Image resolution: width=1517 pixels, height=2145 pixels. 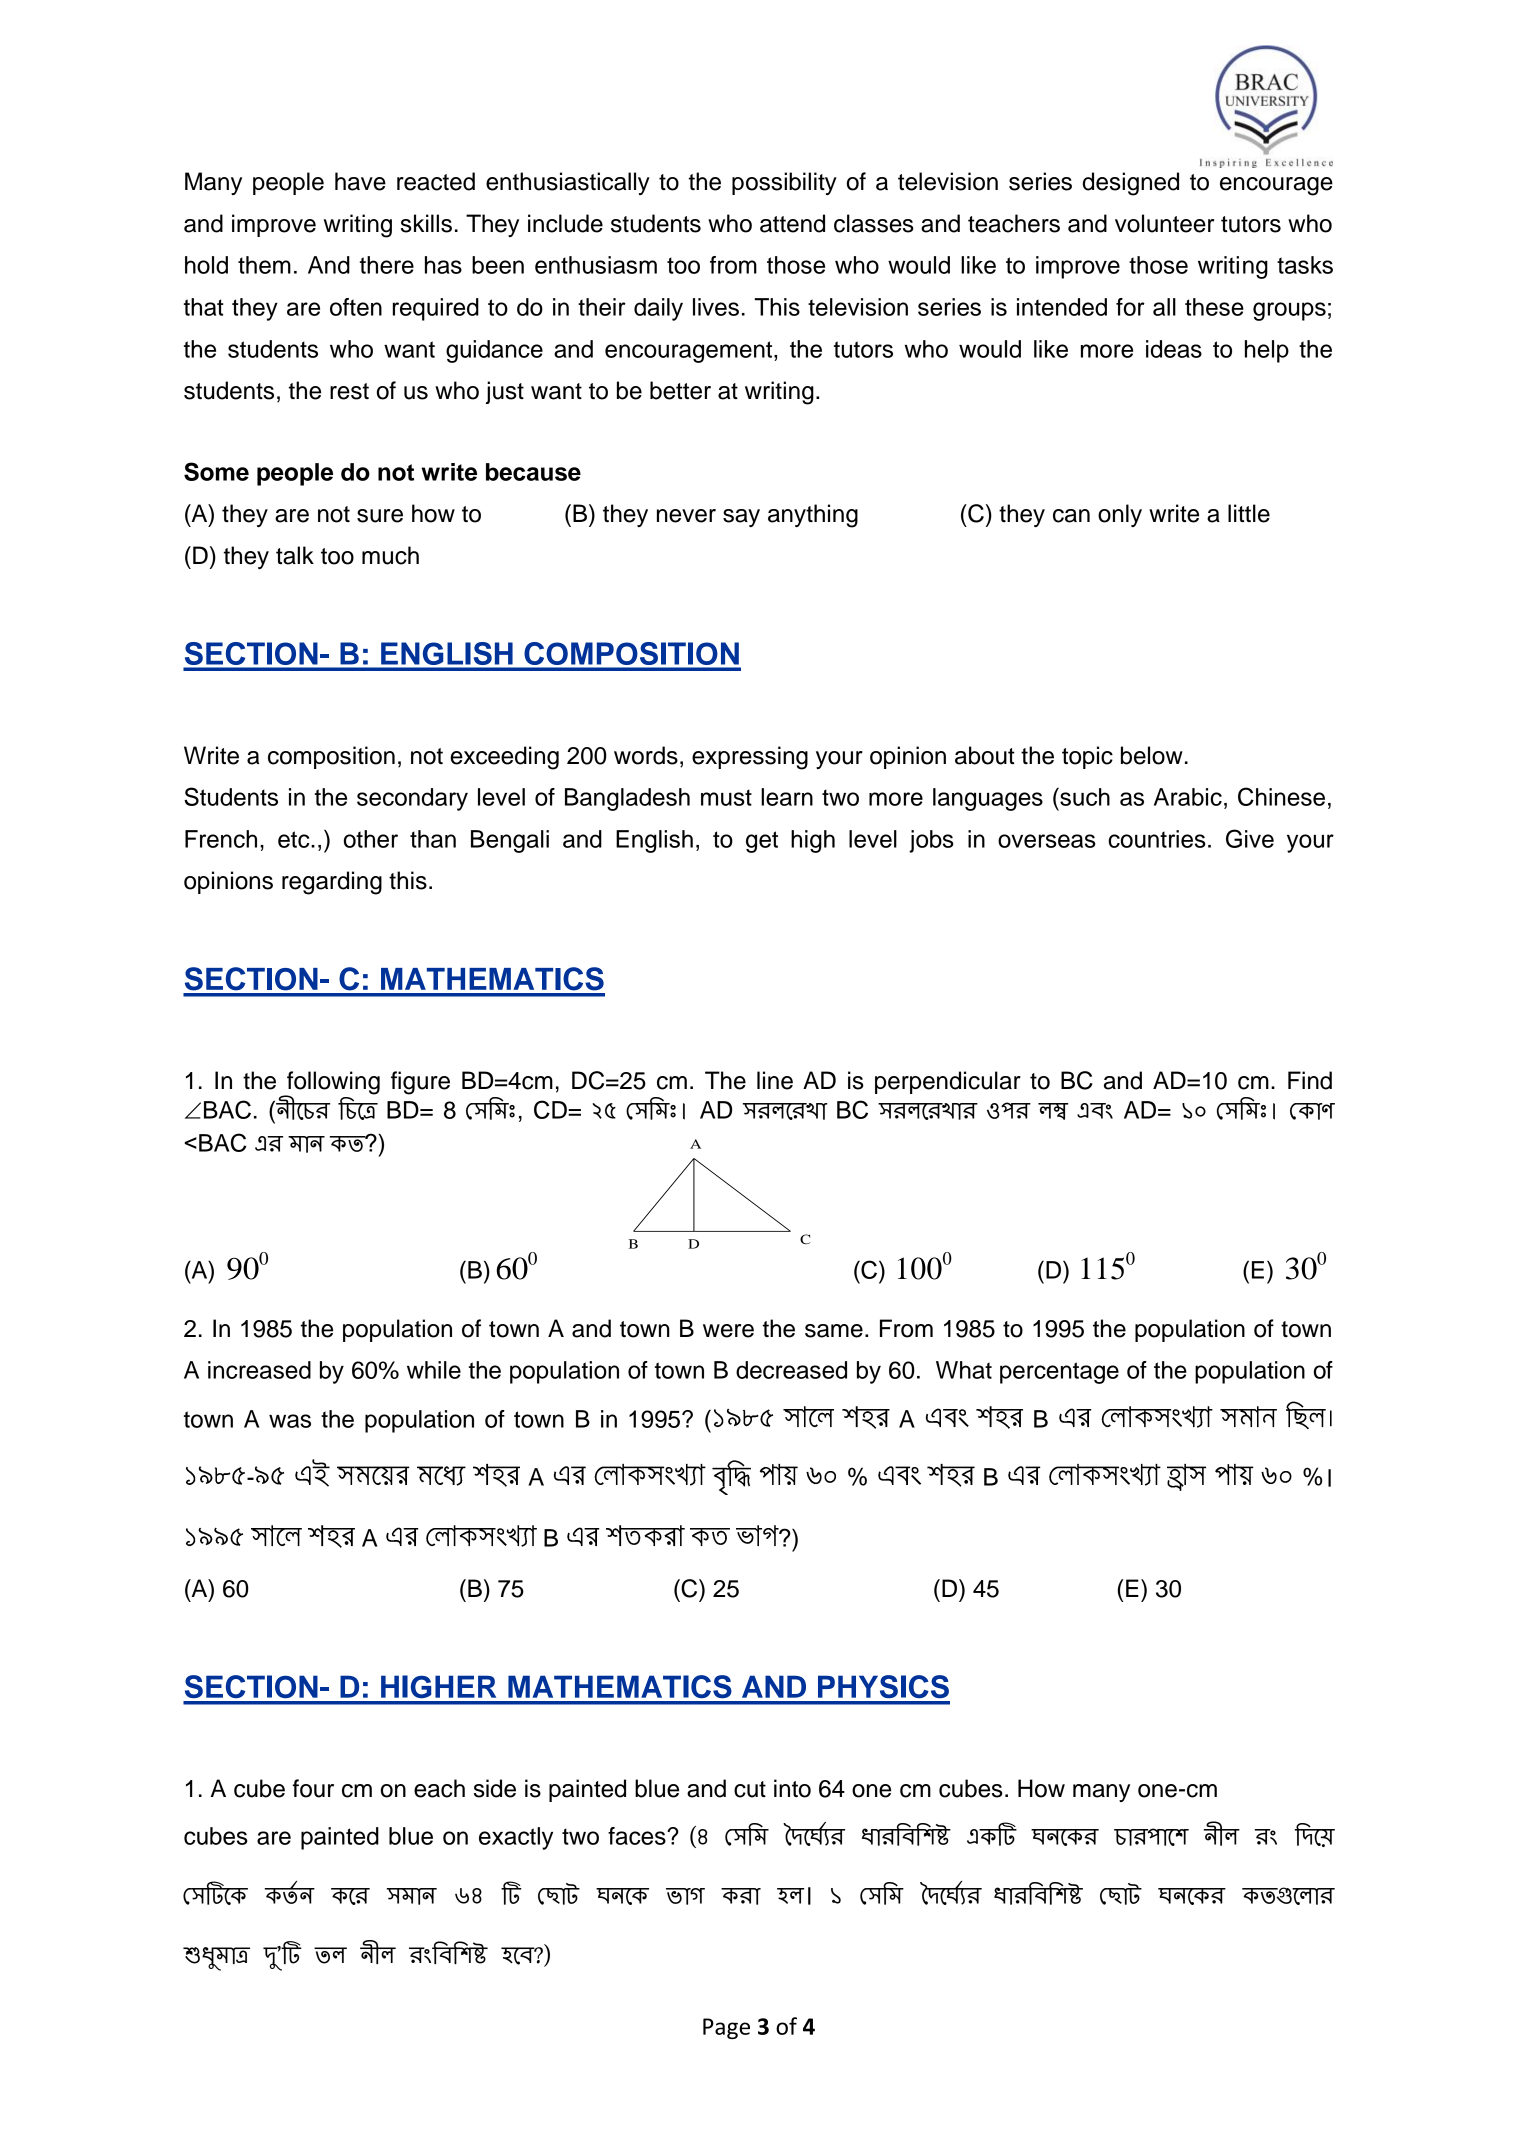 I want to click on there, so click(x=387, y=265).
